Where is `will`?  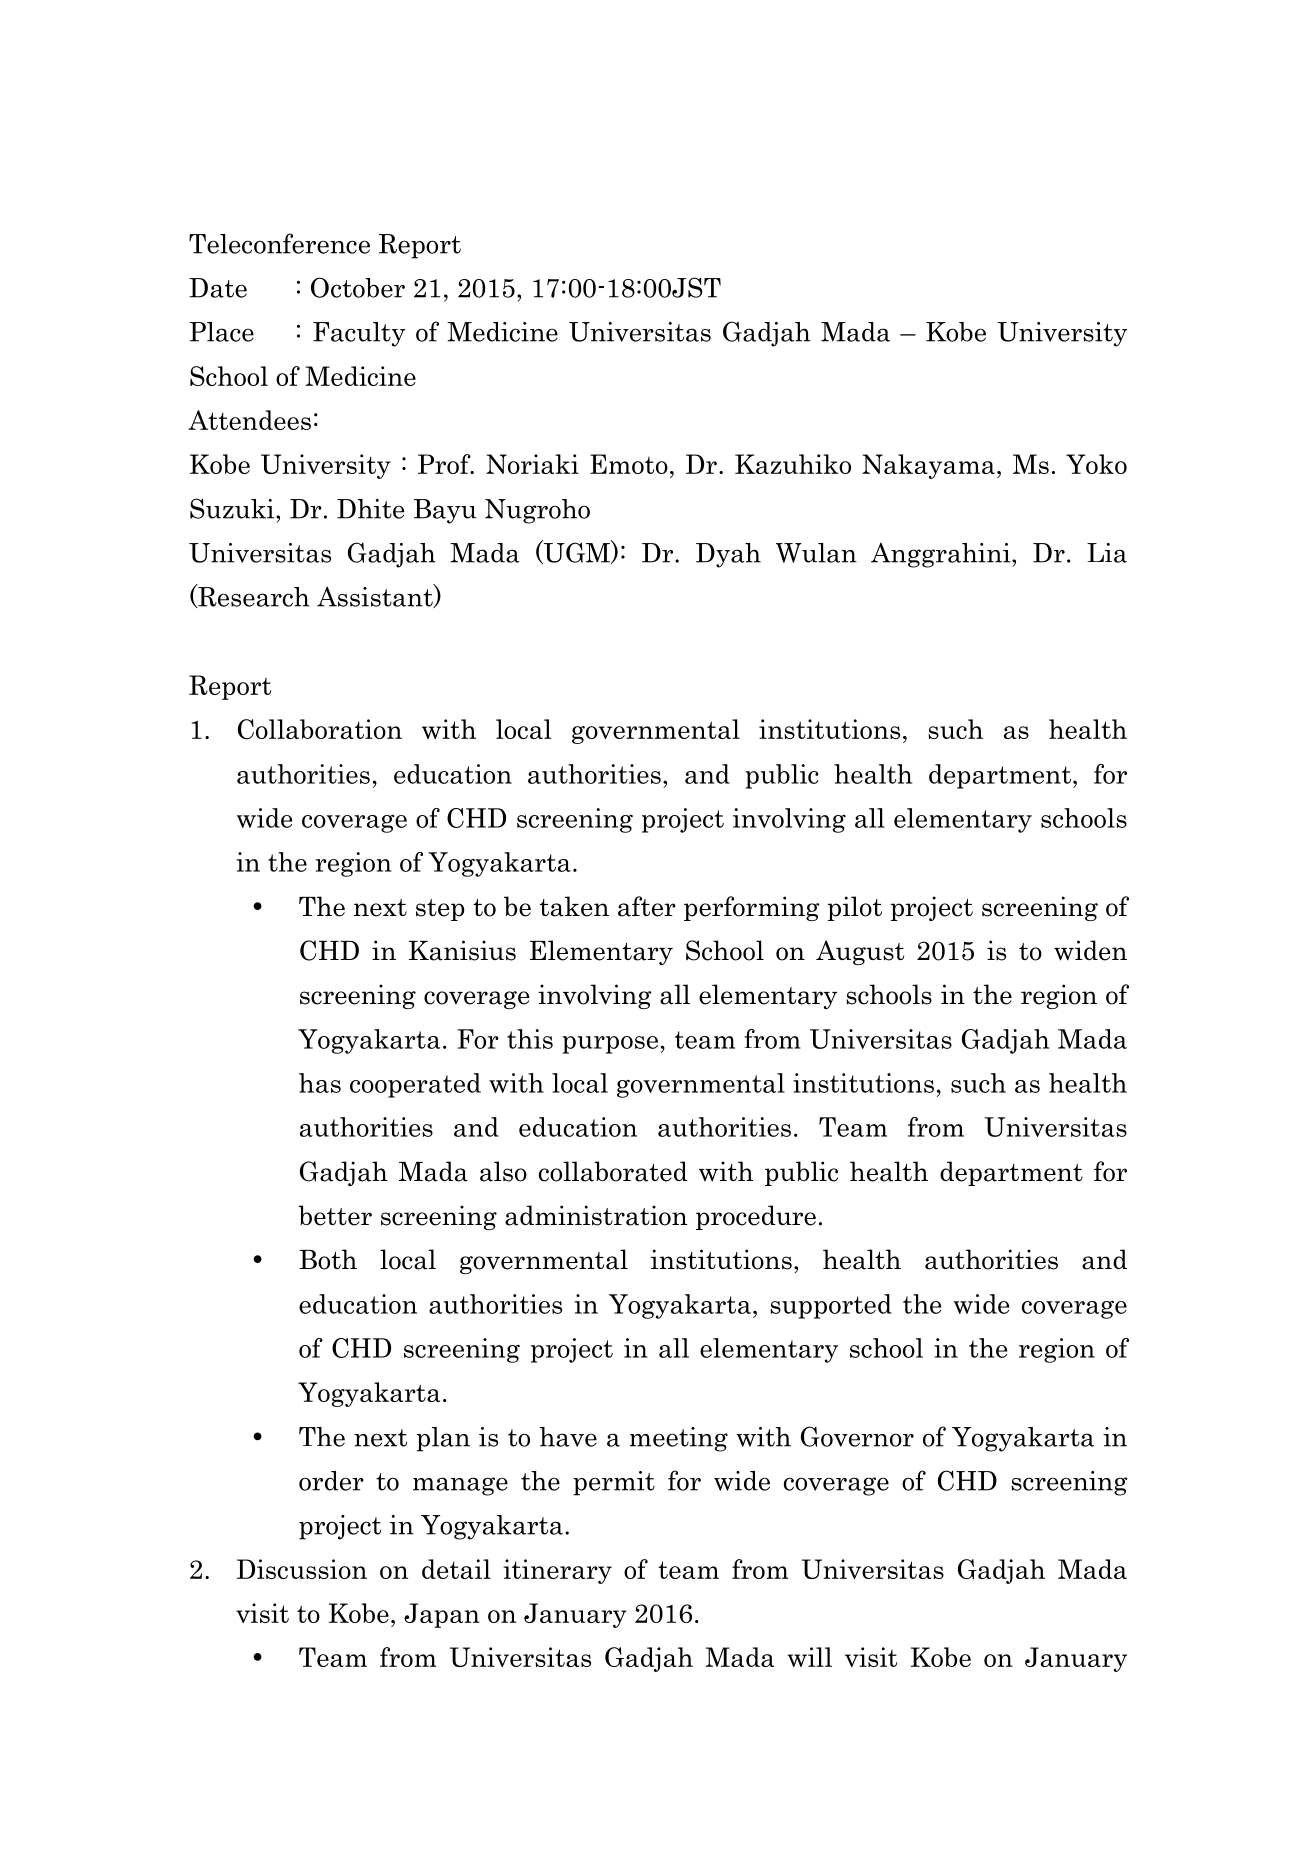 will is located at coordinates (810, 1657).
